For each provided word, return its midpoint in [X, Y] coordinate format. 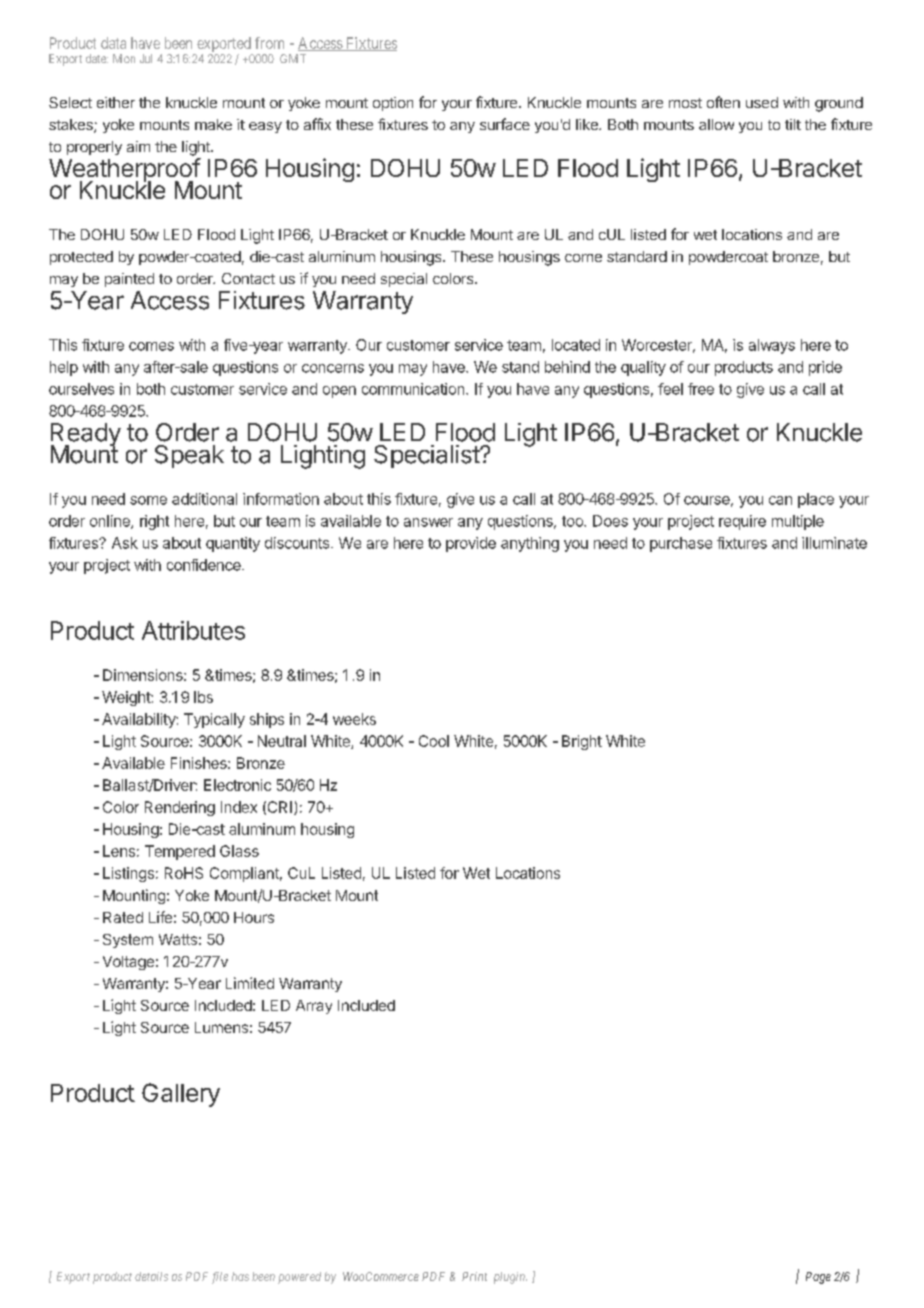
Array [314, 1007]
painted [129, 280]
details [151, 1276]
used [762, 102]
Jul [146, 58]
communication [414, 389]
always [772, 346]
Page [818, 1278]
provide [471, 544]
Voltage [128, 963]
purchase [681, 544]
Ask [125, 543]
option [393, 104]
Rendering [180, 808]
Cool [434, 741]
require [742, 522]
